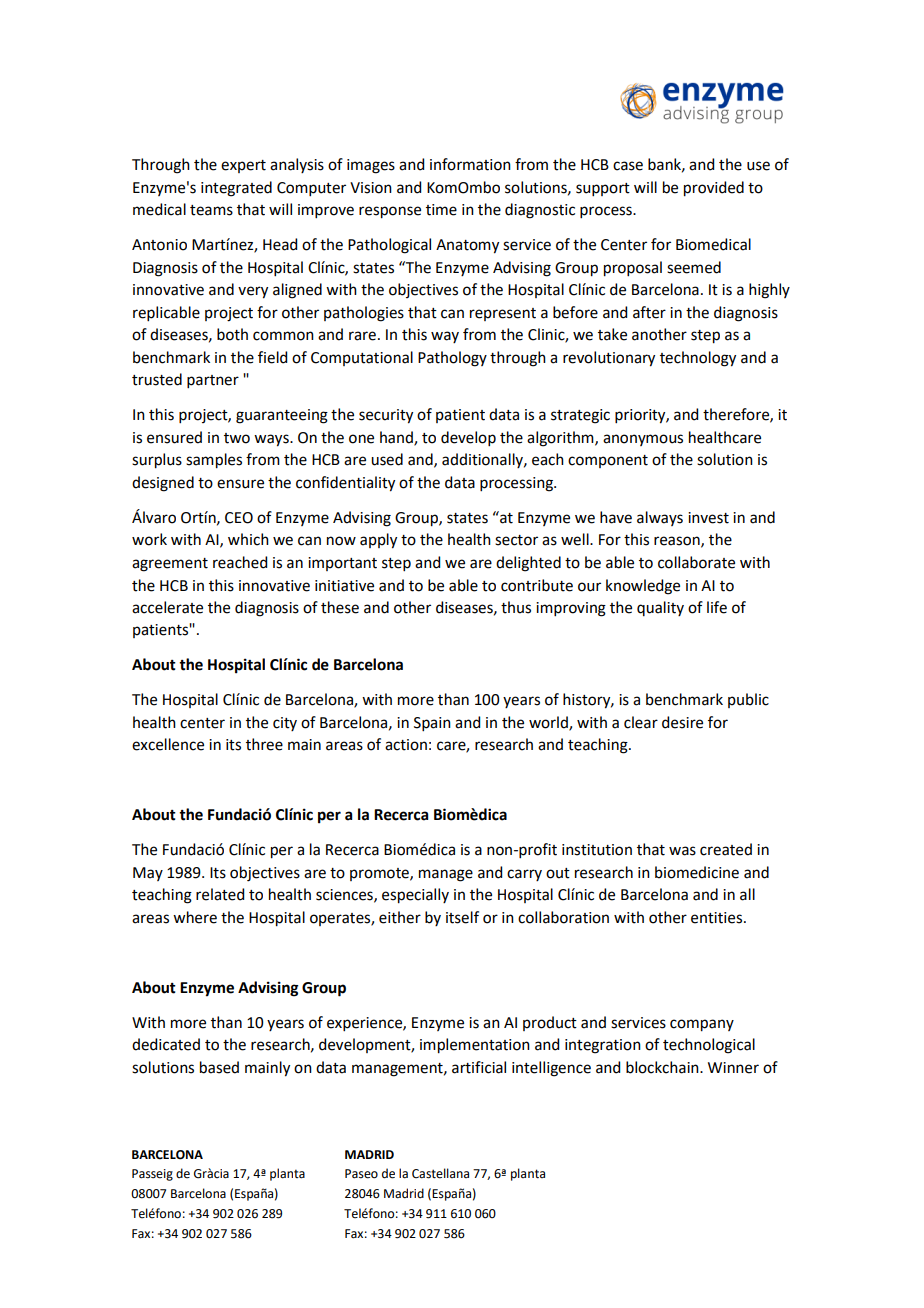  What do you see at coordinates (220, 894) in the screenshot?
I see `related` at bounding box center [220, 894].
